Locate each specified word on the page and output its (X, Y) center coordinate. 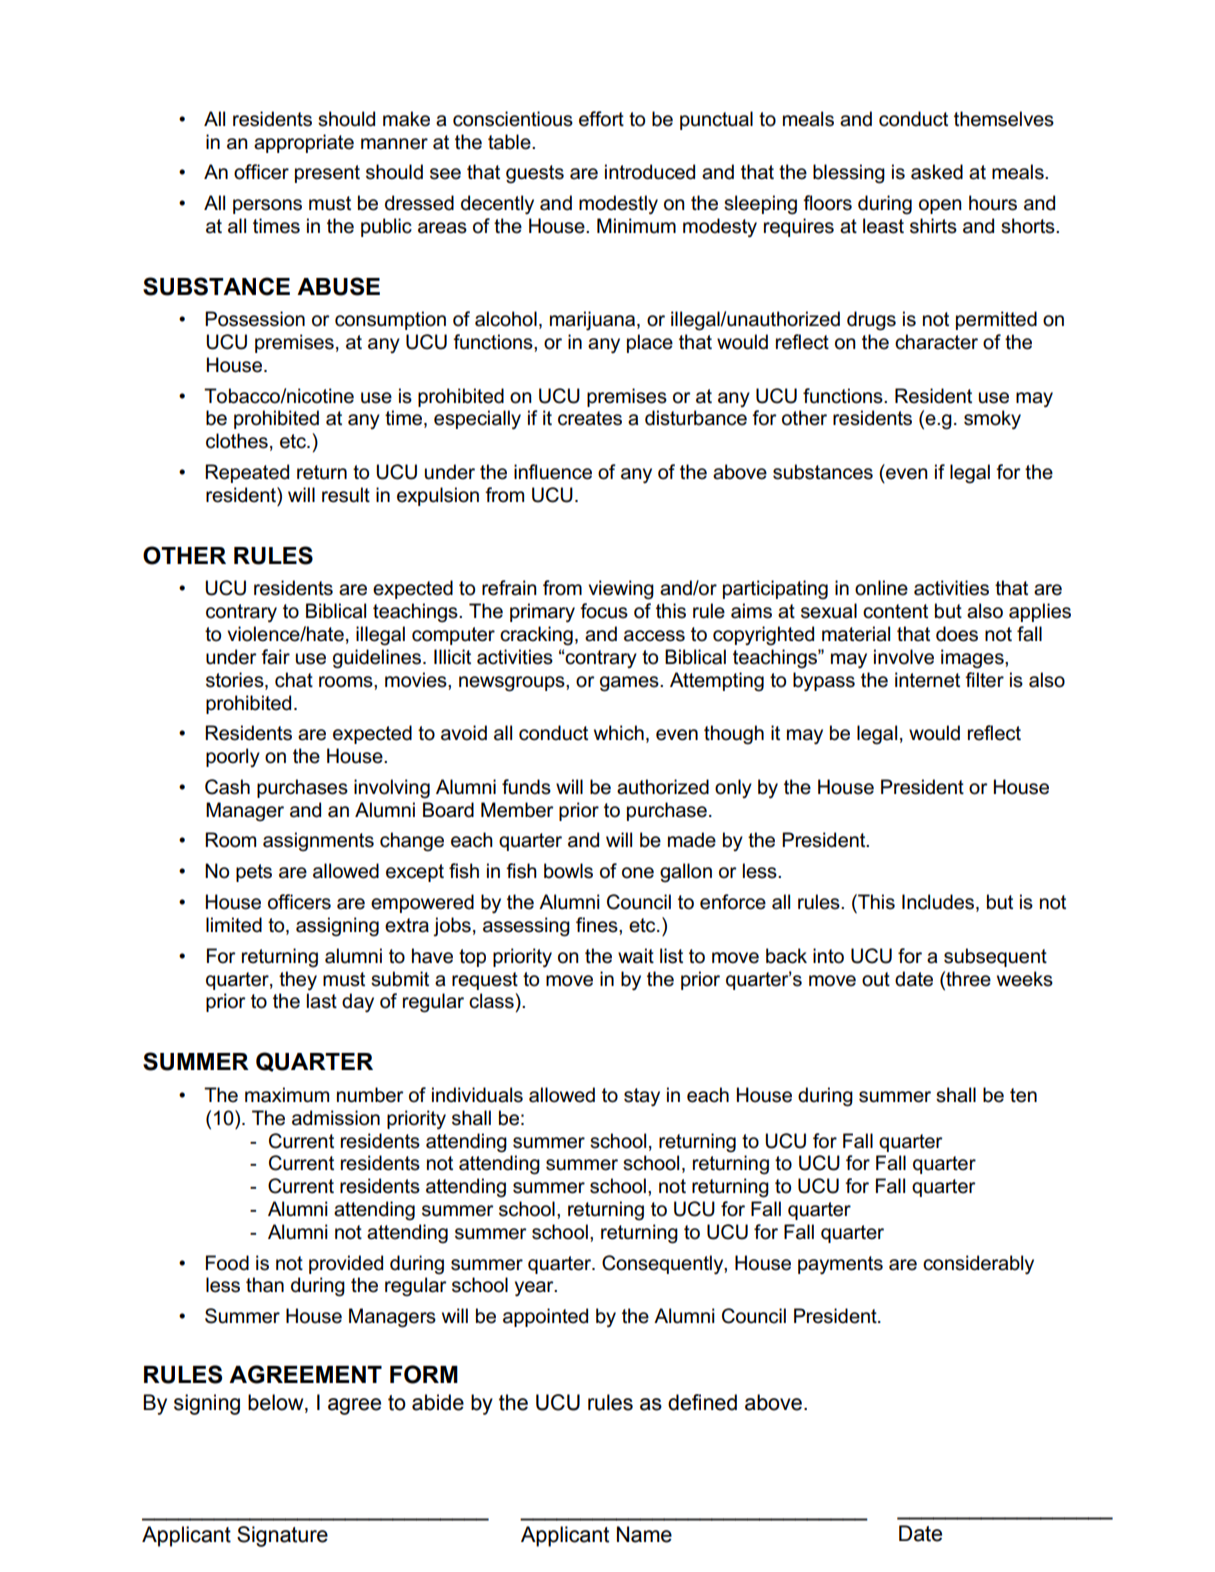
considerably (978, 1264)
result (346, 495)
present (327, 174)
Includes (939, 903)
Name (644, 1534)
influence (553, 472)
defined (702, 1402)
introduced (650, 172)
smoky (992, 419)
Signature (282, 1536)
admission (336, 1118)
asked (937, 172)
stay (642, 1097)
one (638, 873)
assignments (318, 842)
